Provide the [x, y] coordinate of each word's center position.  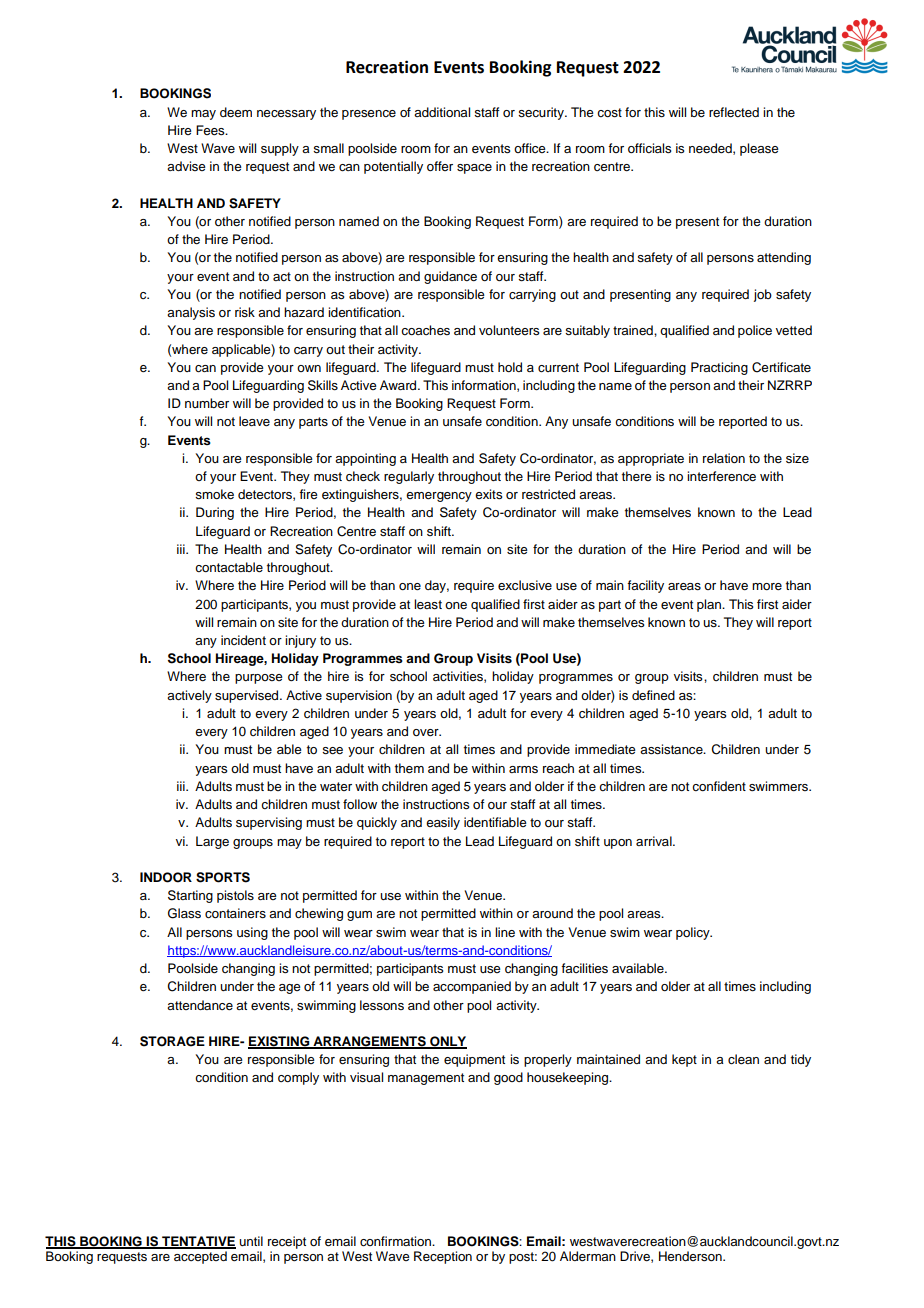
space [474, 169]
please [759, 149]
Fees [211, 130]
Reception [443, 1257]
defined [653, 695]
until [251, 1241]
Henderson [691, 1256]
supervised [248, 696]
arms [523, 769]
